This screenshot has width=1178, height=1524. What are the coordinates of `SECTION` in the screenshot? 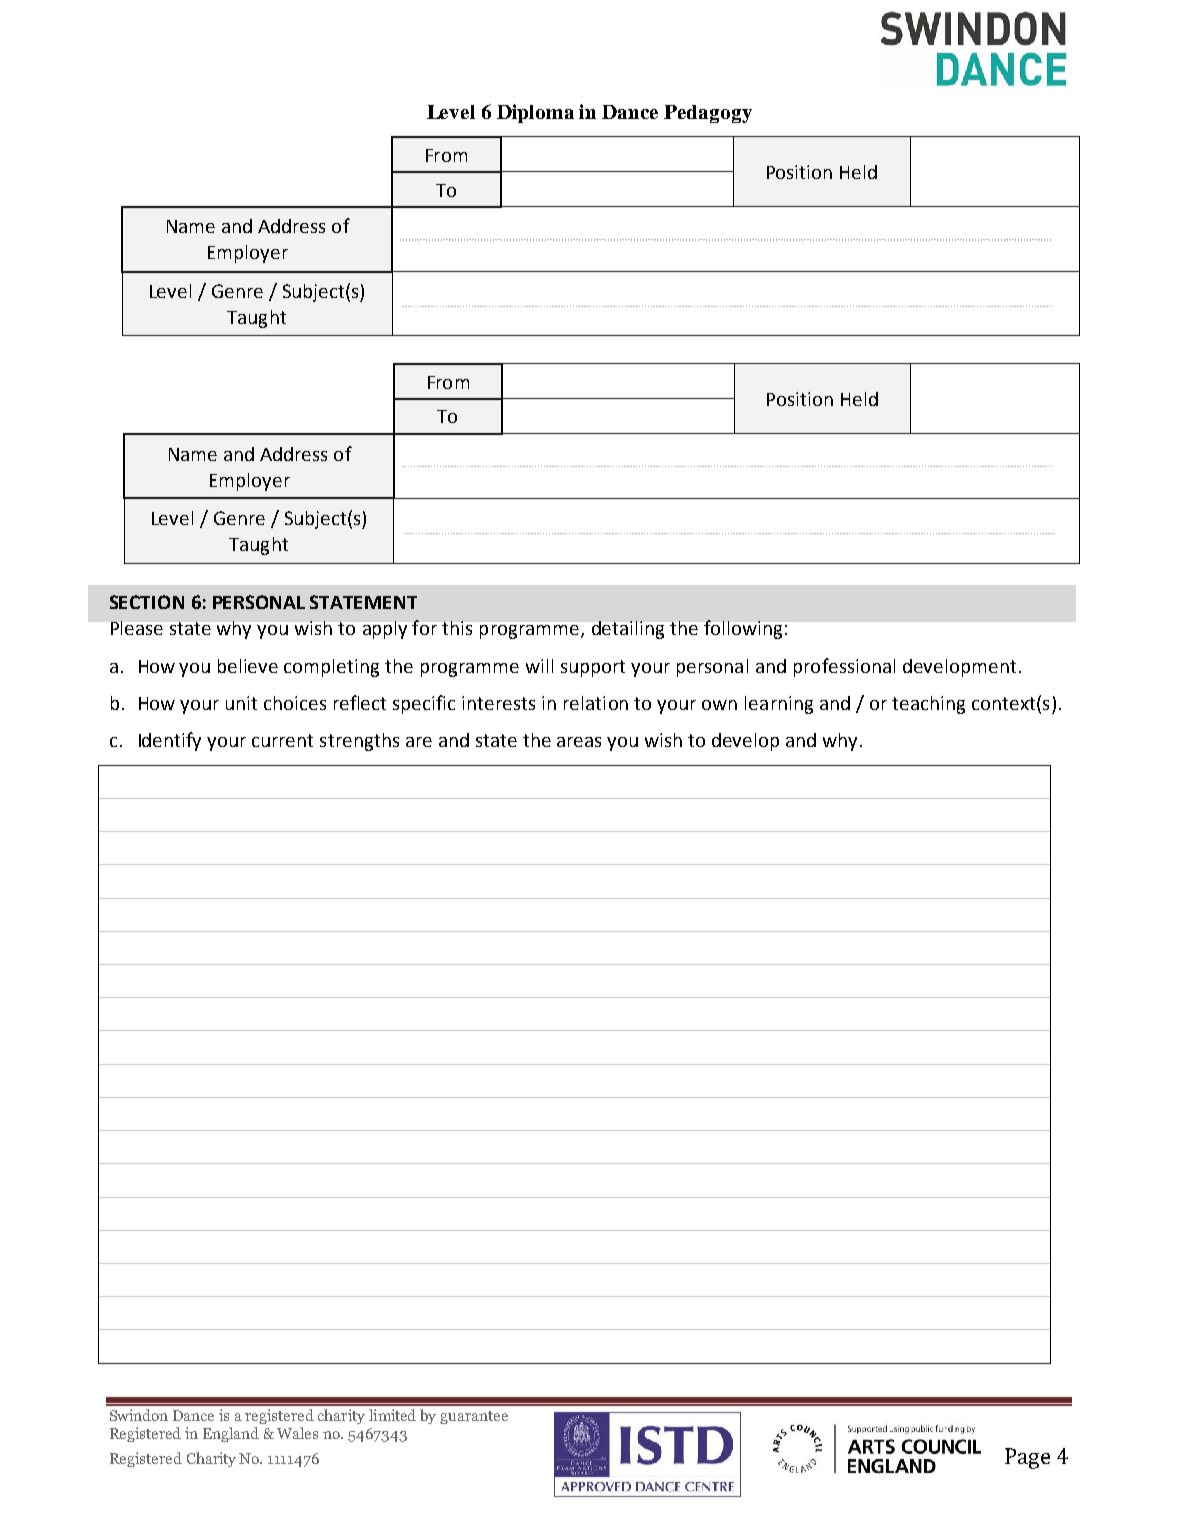 It's located at (147, 602).
